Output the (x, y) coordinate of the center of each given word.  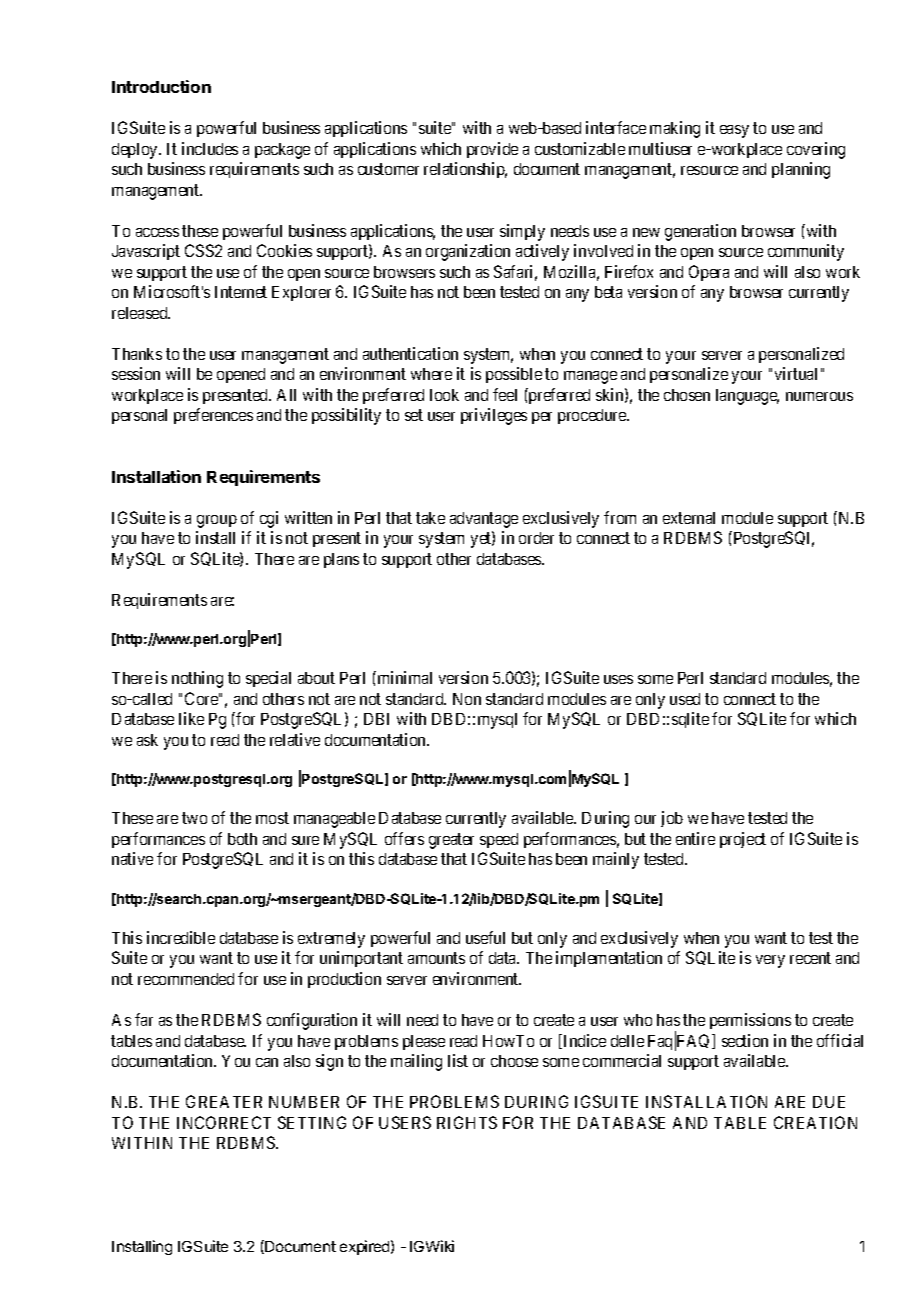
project (743, 840)
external (689, 518)
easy (734, 131)
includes (210, 148)
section (745, 1040)
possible (514, 375)
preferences (213, 416)
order (536, 538)
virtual (796, 373)
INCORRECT (224, 1122)
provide (492, 150)
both (242, 839)
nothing (197, 679)
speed (499, 840)
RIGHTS (467, 1122)
